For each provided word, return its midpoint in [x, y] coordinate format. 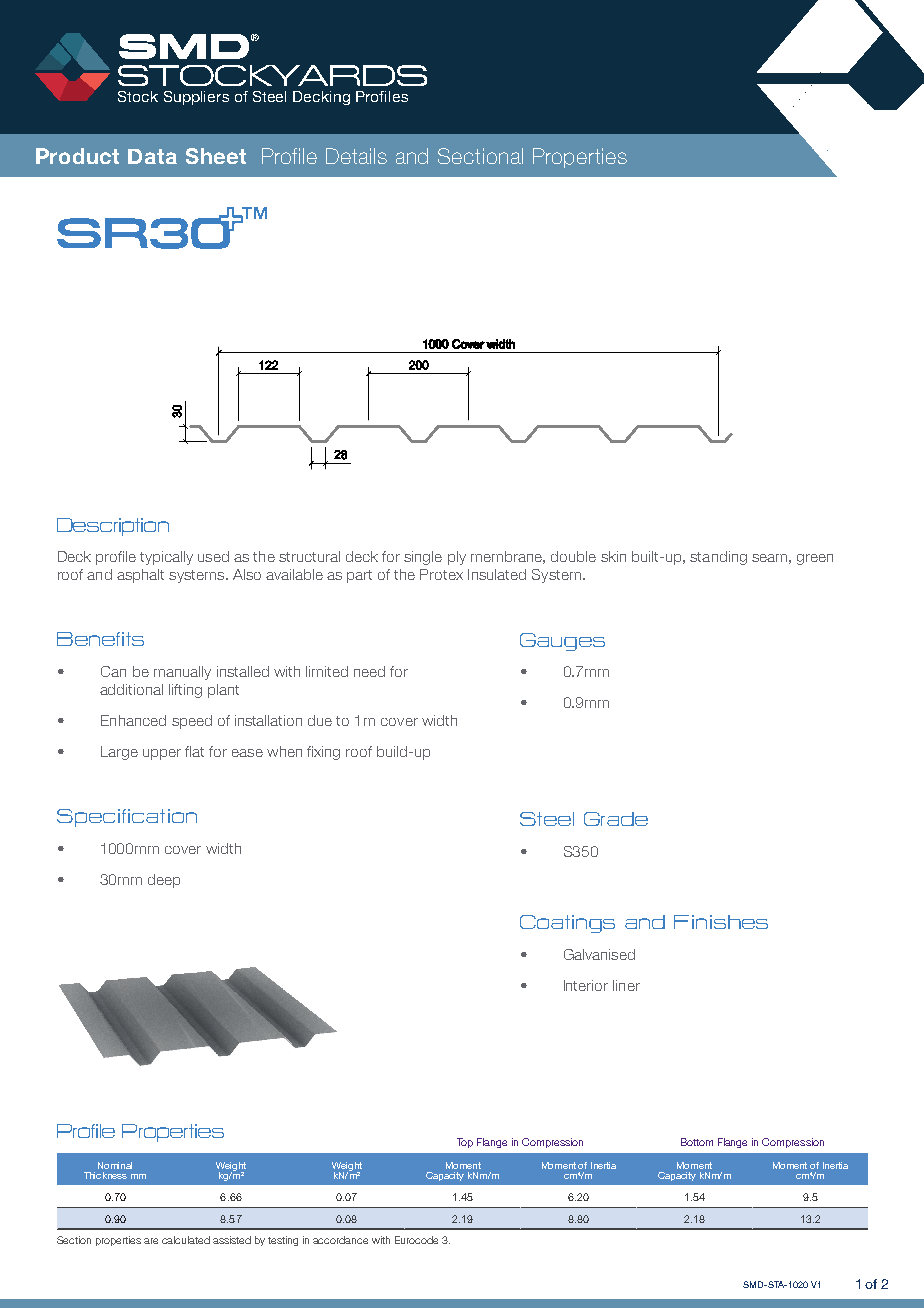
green [815, 559]
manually [182, 673]
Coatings [567, 924]
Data [152, 156]
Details [356, 156]
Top [465, 1143]
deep [164, 881]
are [151, 1241]
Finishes [721, 922]
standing [718, 558]
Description [113, 527]
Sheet [216, 156]
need [369, 671]
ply [457, 558]
